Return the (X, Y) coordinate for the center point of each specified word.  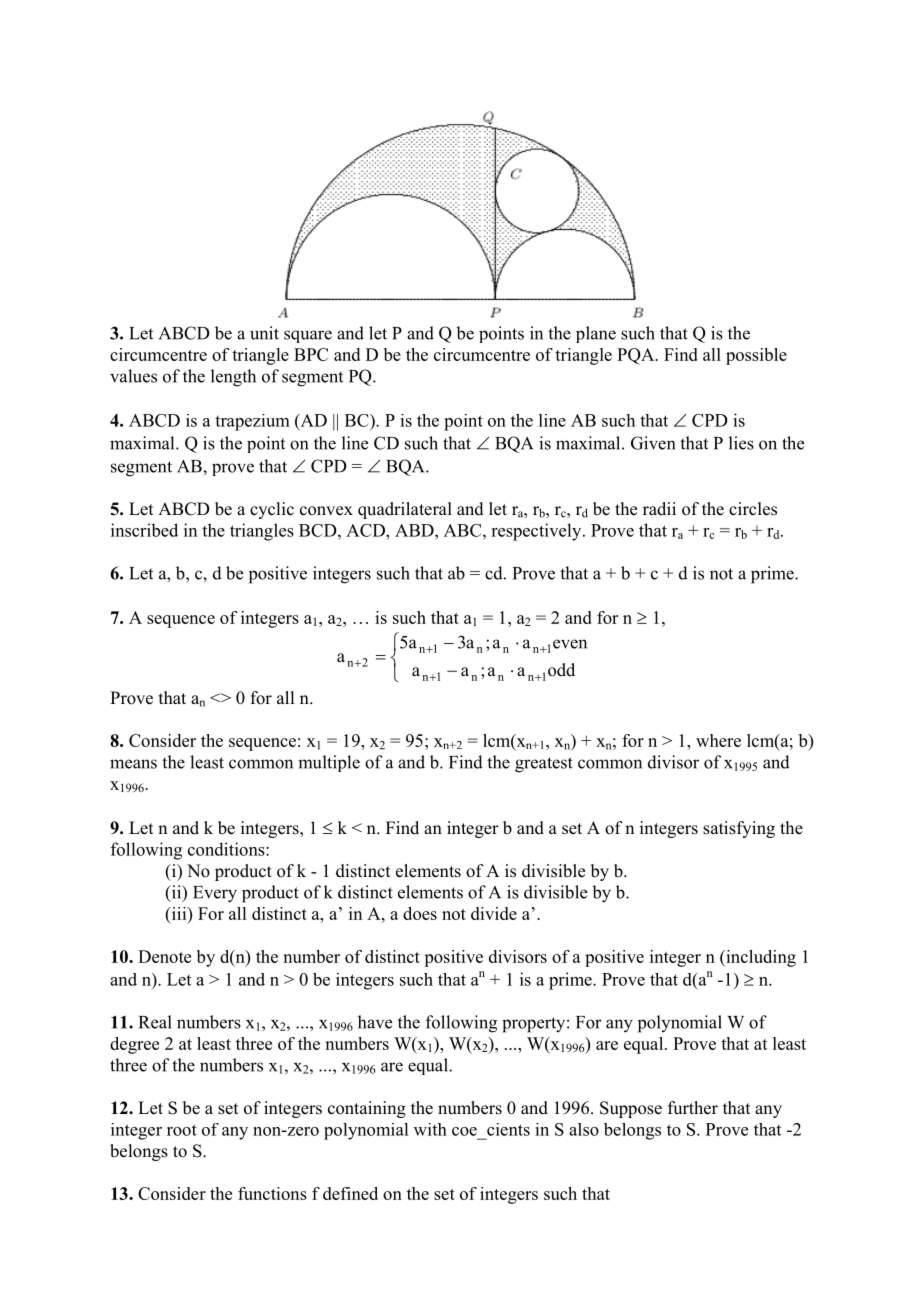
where (718, 740)
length (233, 378)
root (182, 1130)
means (133, 764)
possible (756, 356)
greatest (544, 765)
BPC (311, 354)
